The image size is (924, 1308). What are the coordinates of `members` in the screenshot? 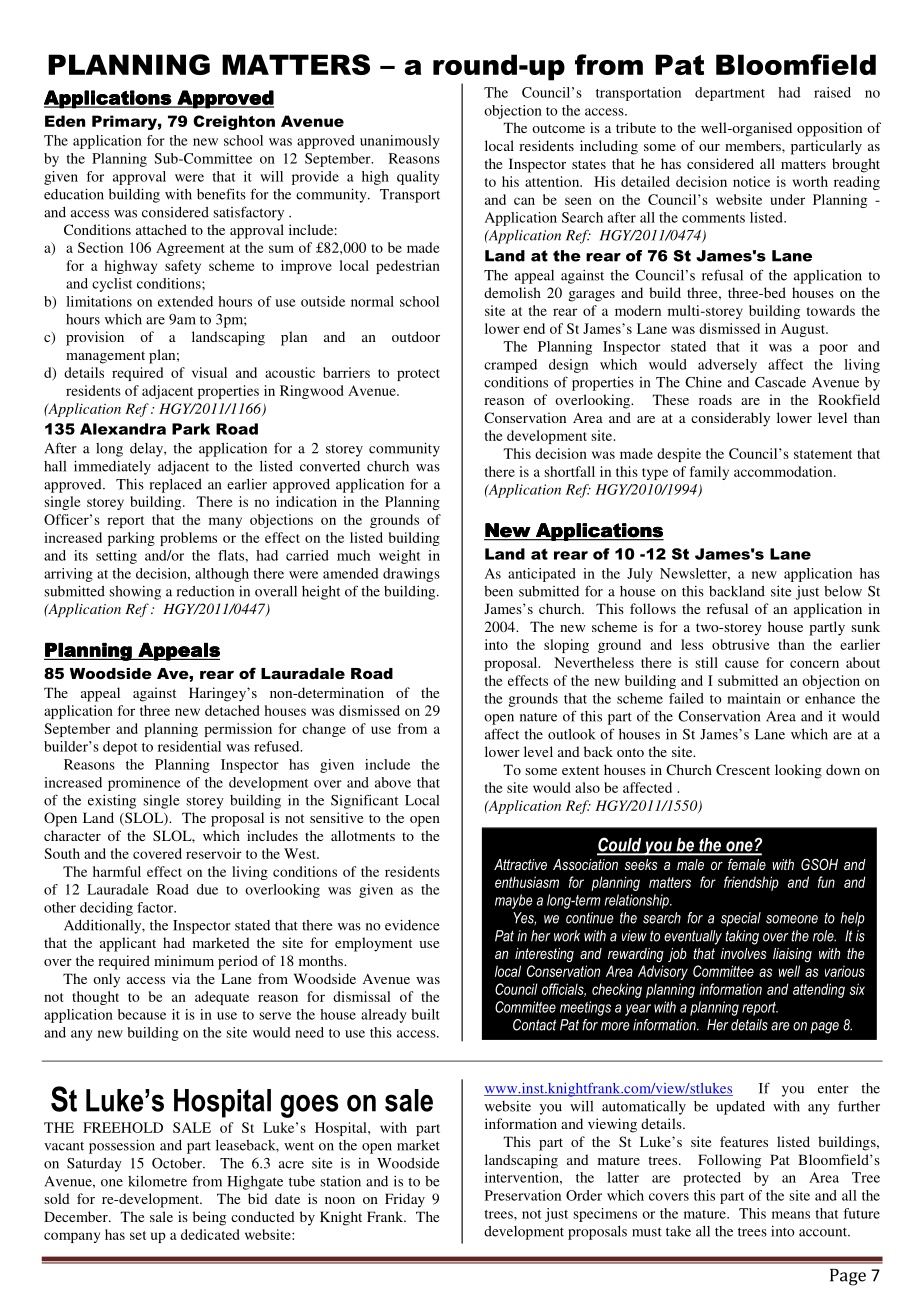 It's located at (754, 145).
